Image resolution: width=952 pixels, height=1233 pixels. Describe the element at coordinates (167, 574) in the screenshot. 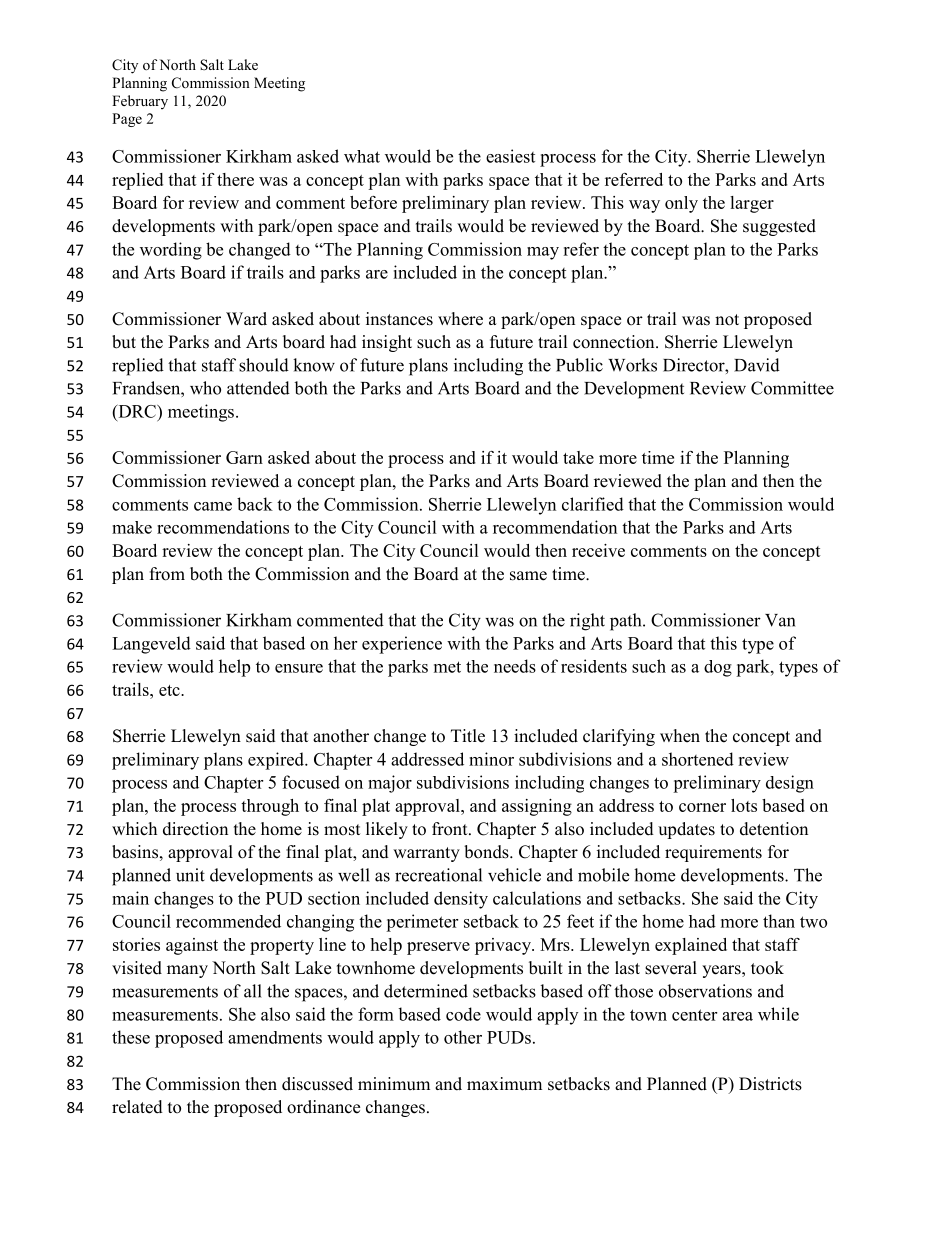

I see `from` at that location.
